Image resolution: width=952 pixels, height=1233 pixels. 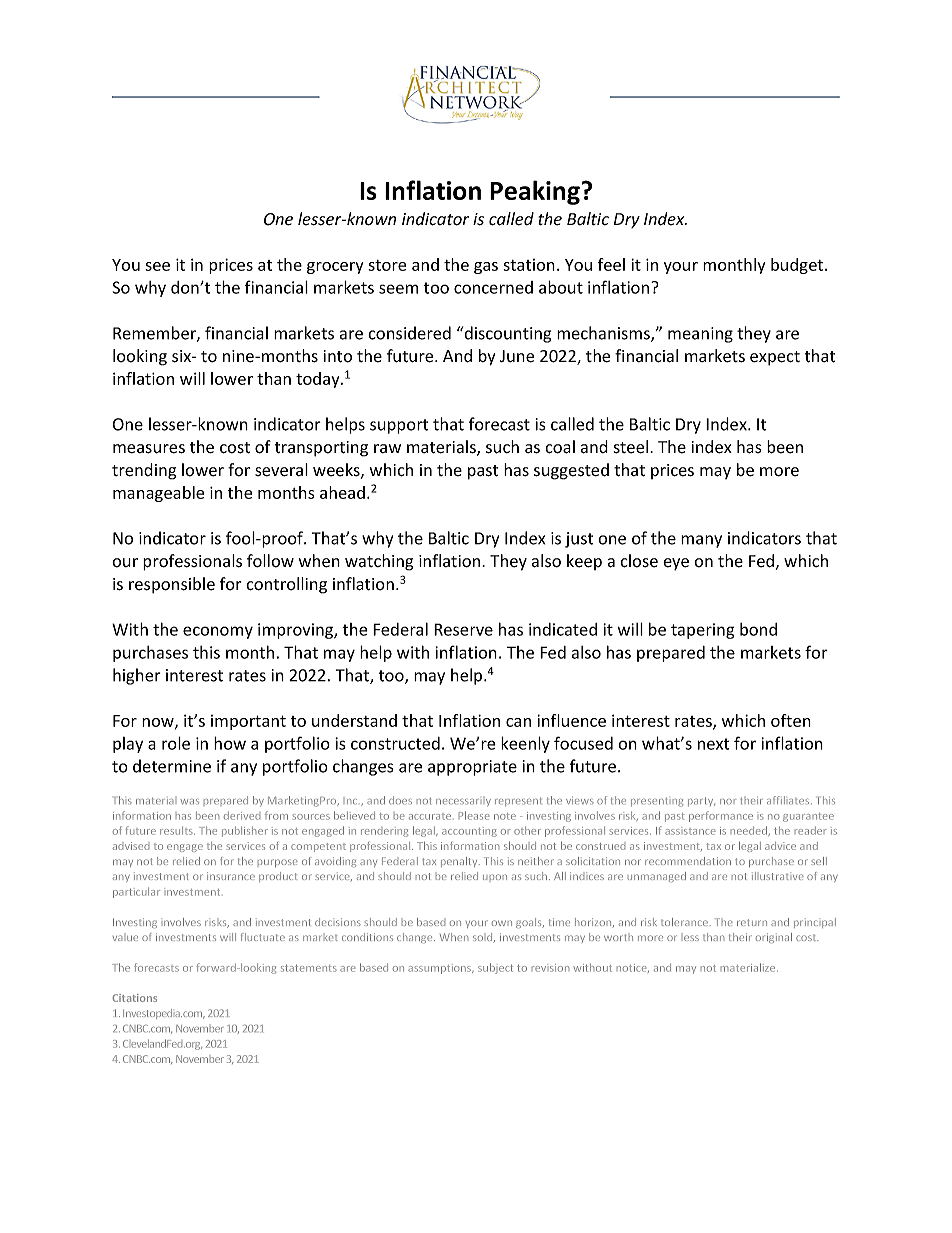 What do you see at coordinates (631, 447) in the page?
I see `steel` at bounding box center [631, 447].
